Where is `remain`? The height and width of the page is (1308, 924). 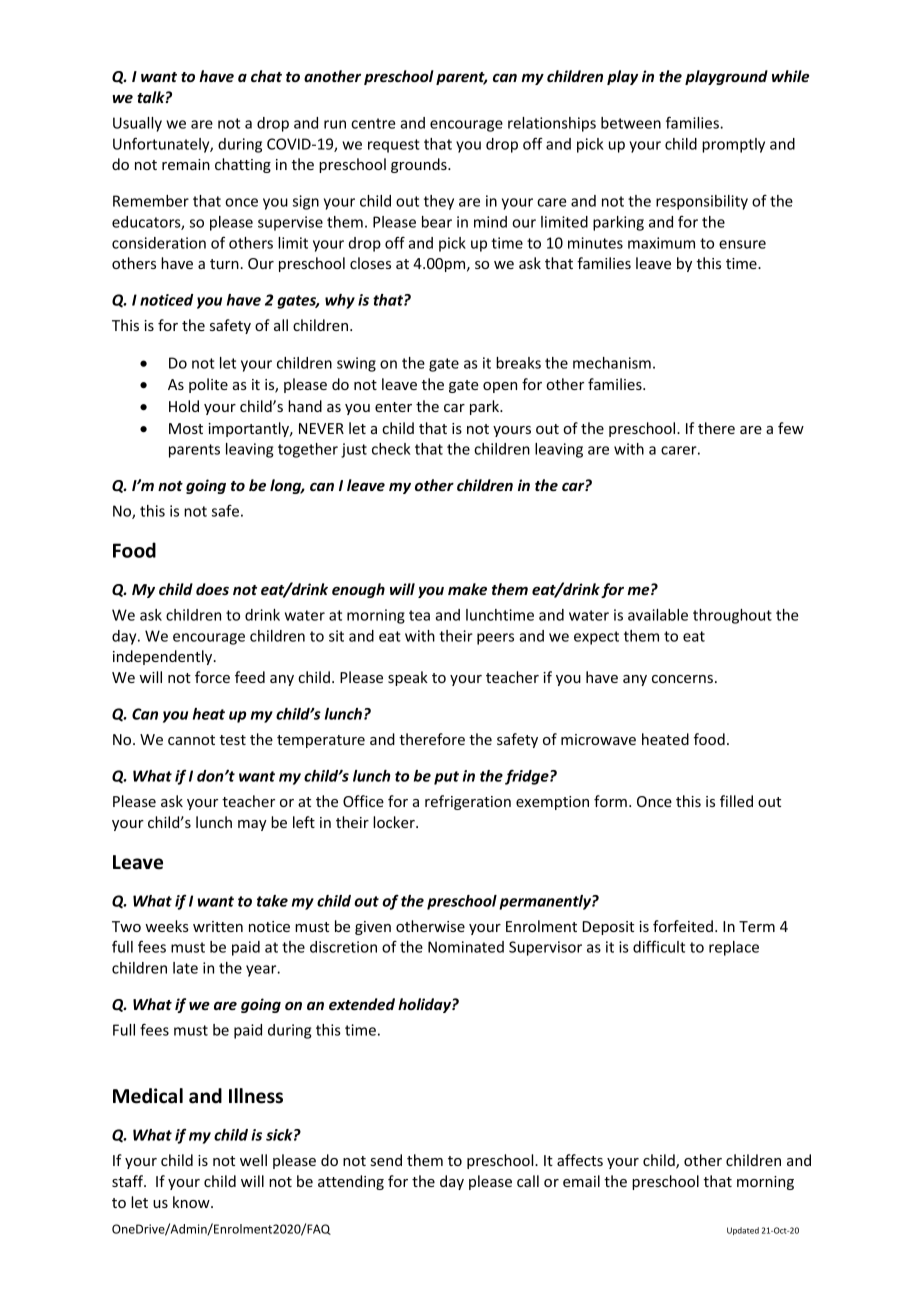 remain is located at coordinates (186, 164).
